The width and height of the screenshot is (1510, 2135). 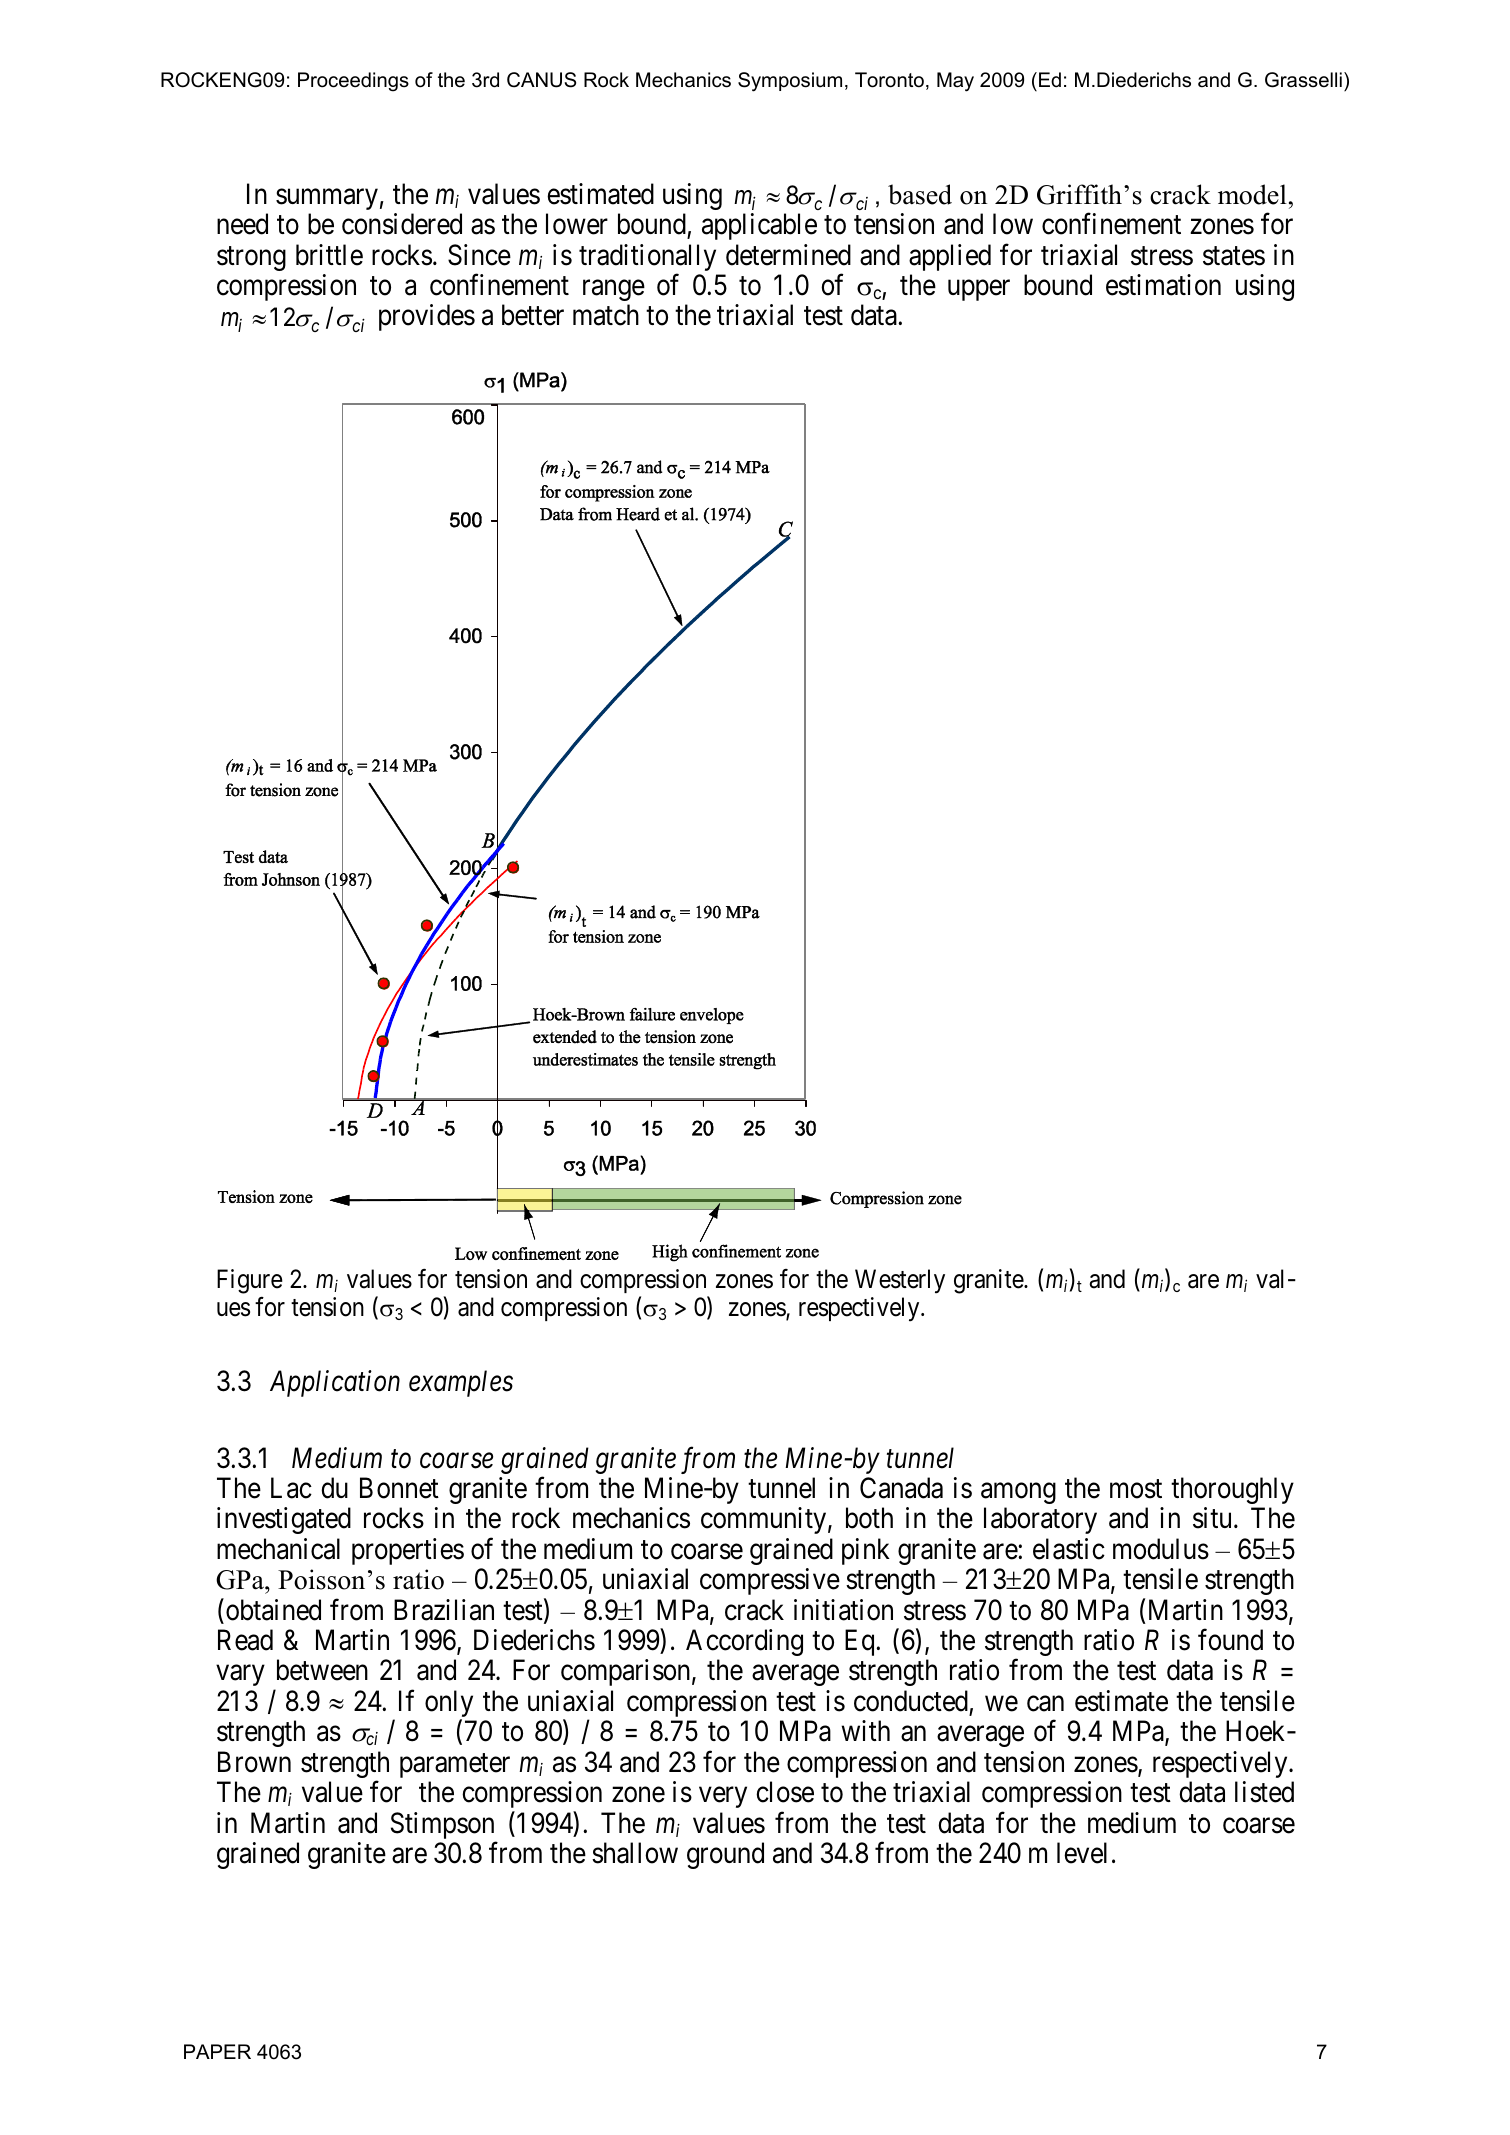 I want to click on PAPER, so click(x=217, y=2051).
